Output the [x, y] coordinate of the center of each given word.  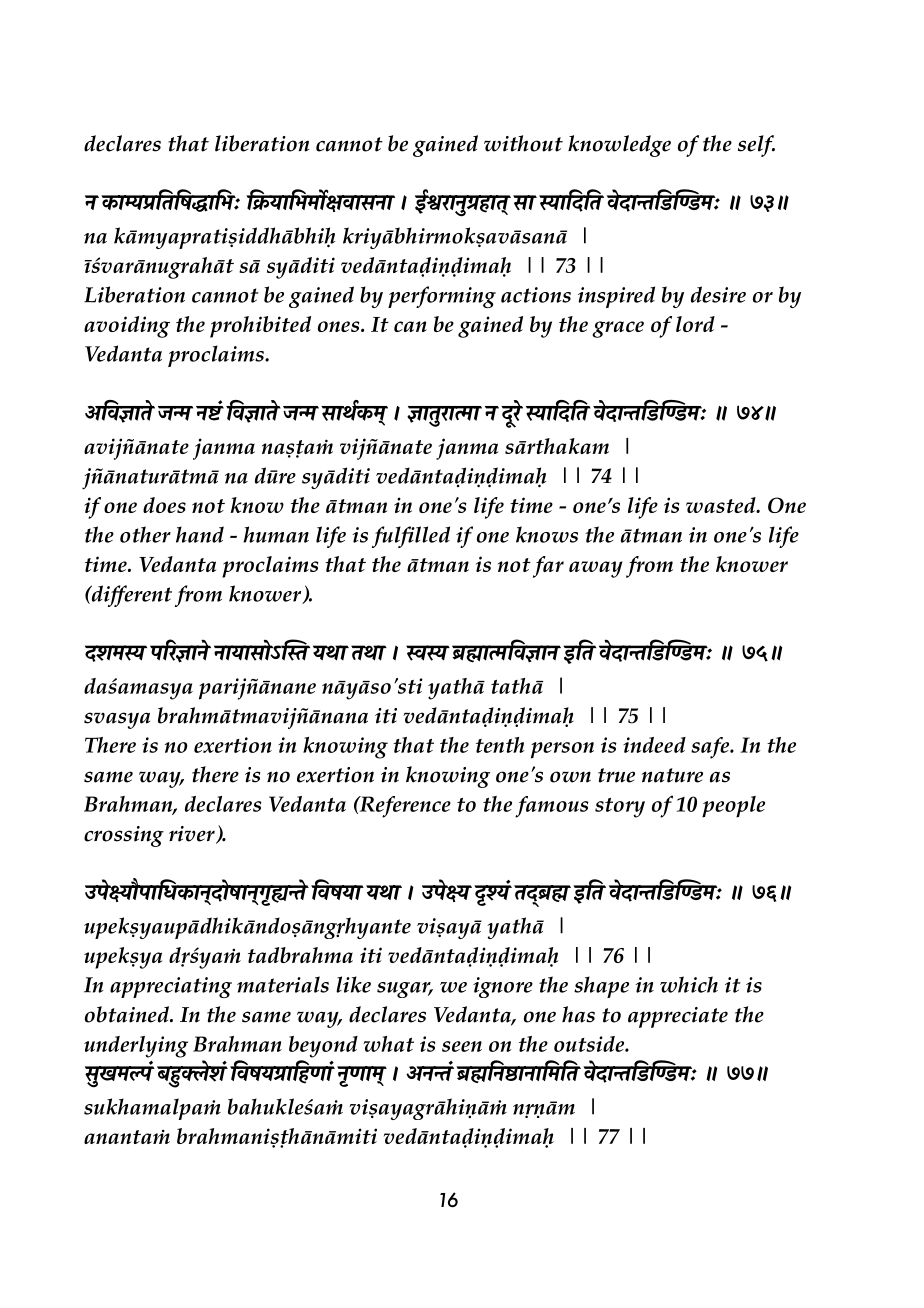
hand [200, 534]
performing [442, 297]
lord [695, 324]
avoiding [127, 327]
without [523, 143]
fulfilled [411, 537]
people [733, 807]
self [756, 146]
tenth [500, 745]
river [193, 835]
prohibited [260, 327]
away [596, 569]
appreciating [171, 987]
